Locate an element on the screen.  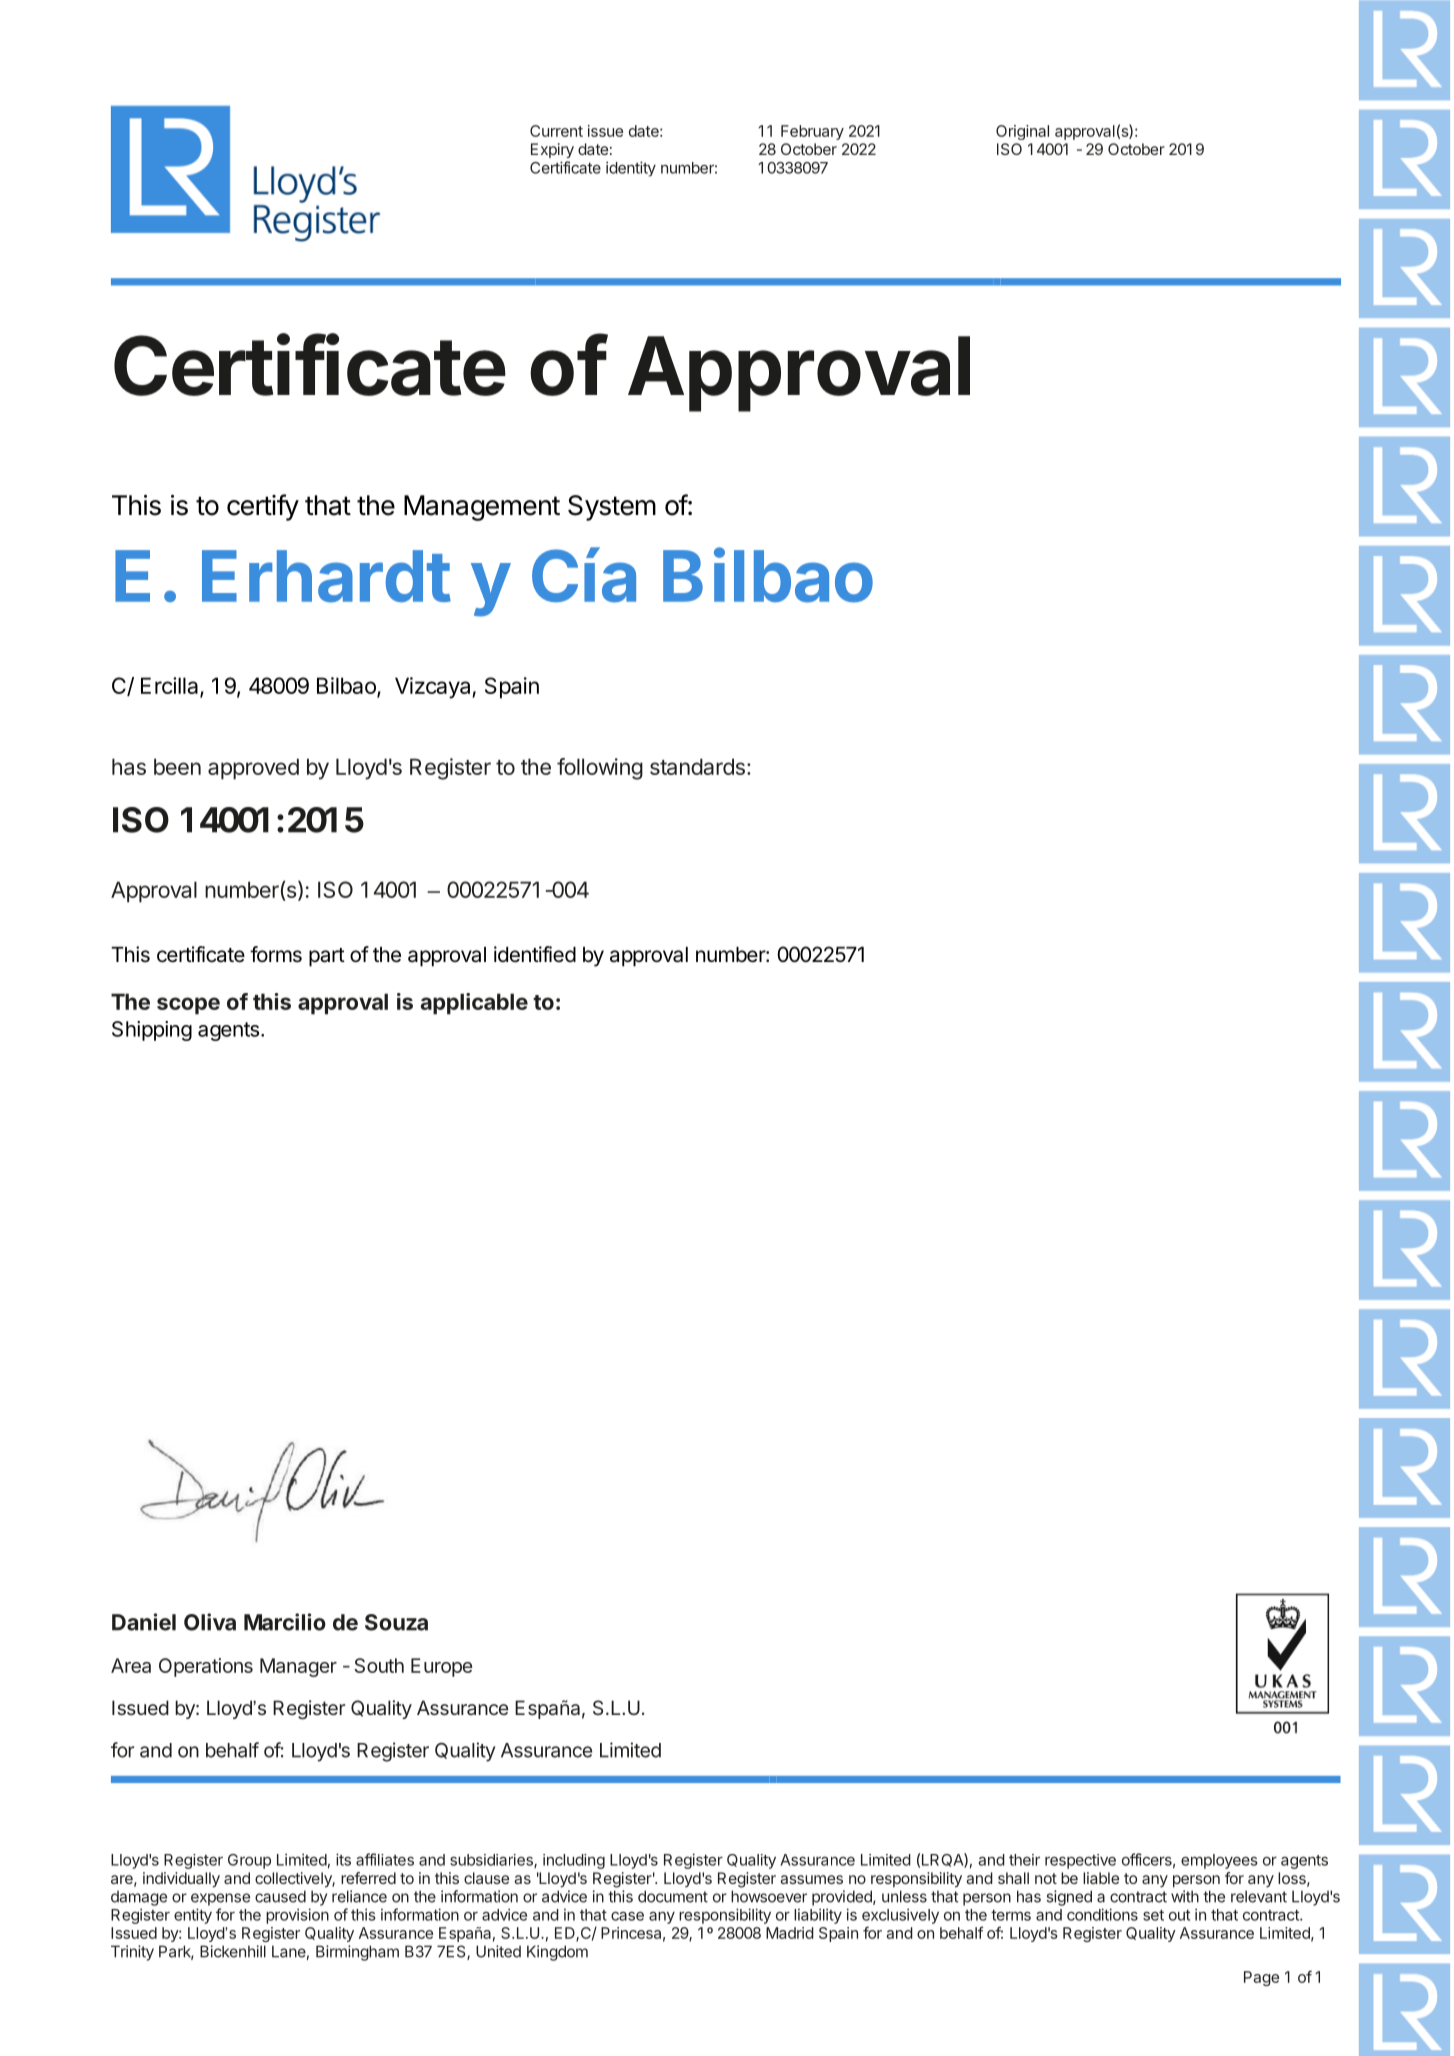
forms is located at coordinates (276, 954).
